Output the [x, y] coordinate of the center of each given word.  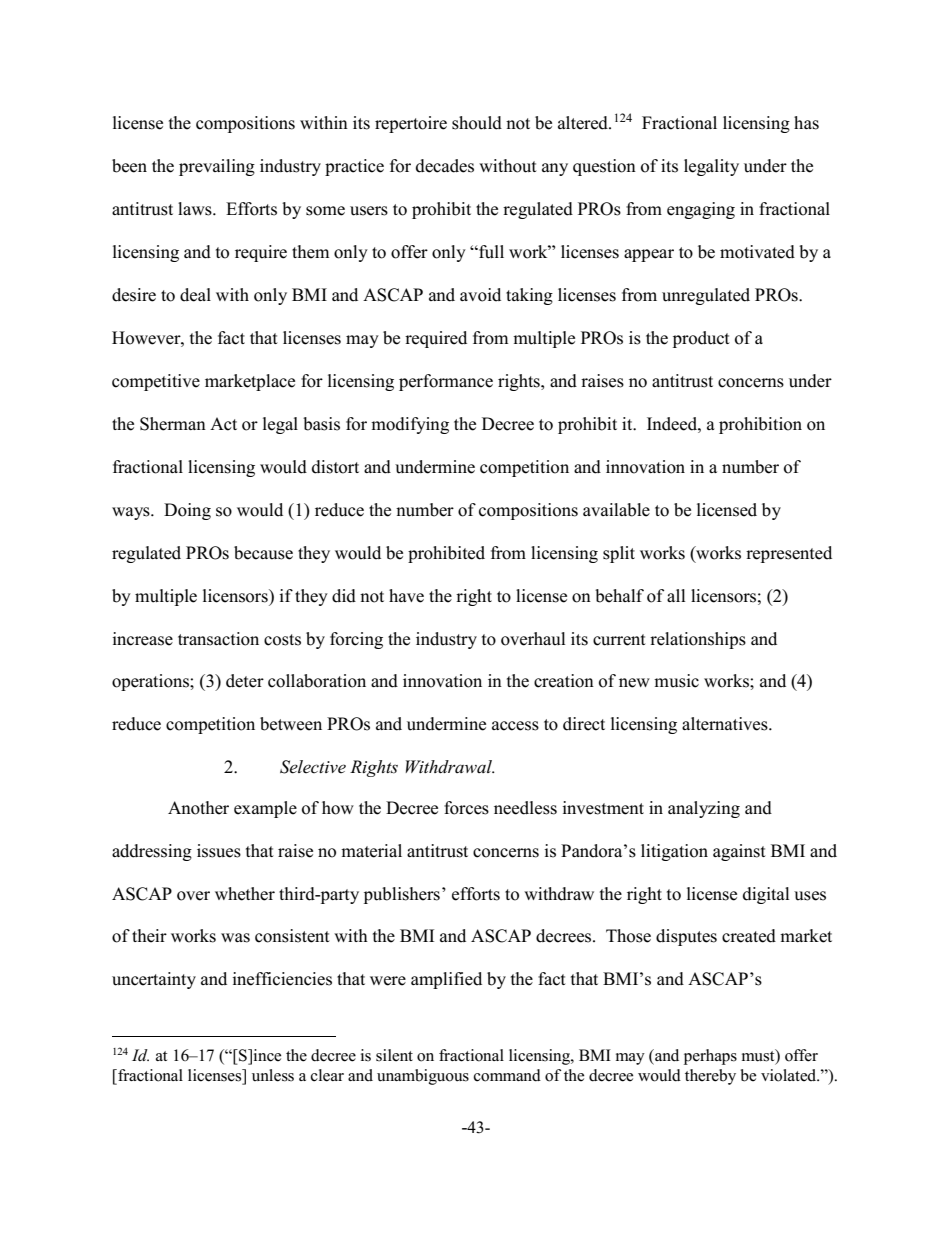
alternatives [726, 724]
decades [445, 166]
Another [198, 808]
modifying [410, 425]
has [806, 123]
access [515, 726]
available [616, 510]
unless [273, 1075]
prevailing [217, 167]
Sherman [173, 424]
